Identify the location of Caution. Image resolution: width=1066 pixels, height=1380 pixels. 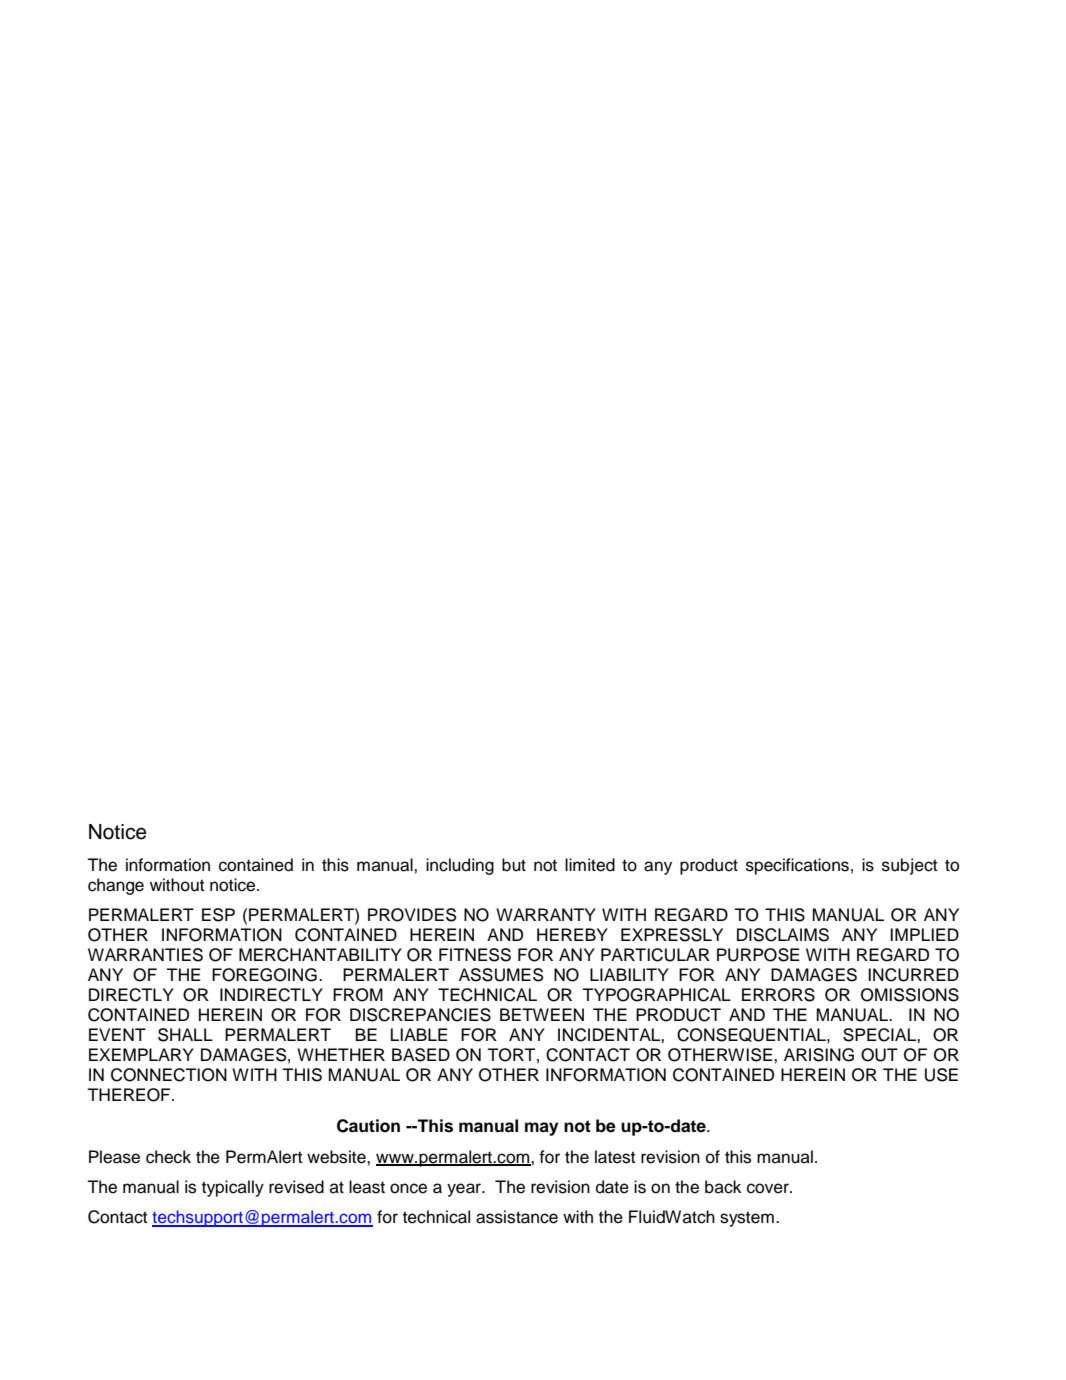
(368, 1126).
